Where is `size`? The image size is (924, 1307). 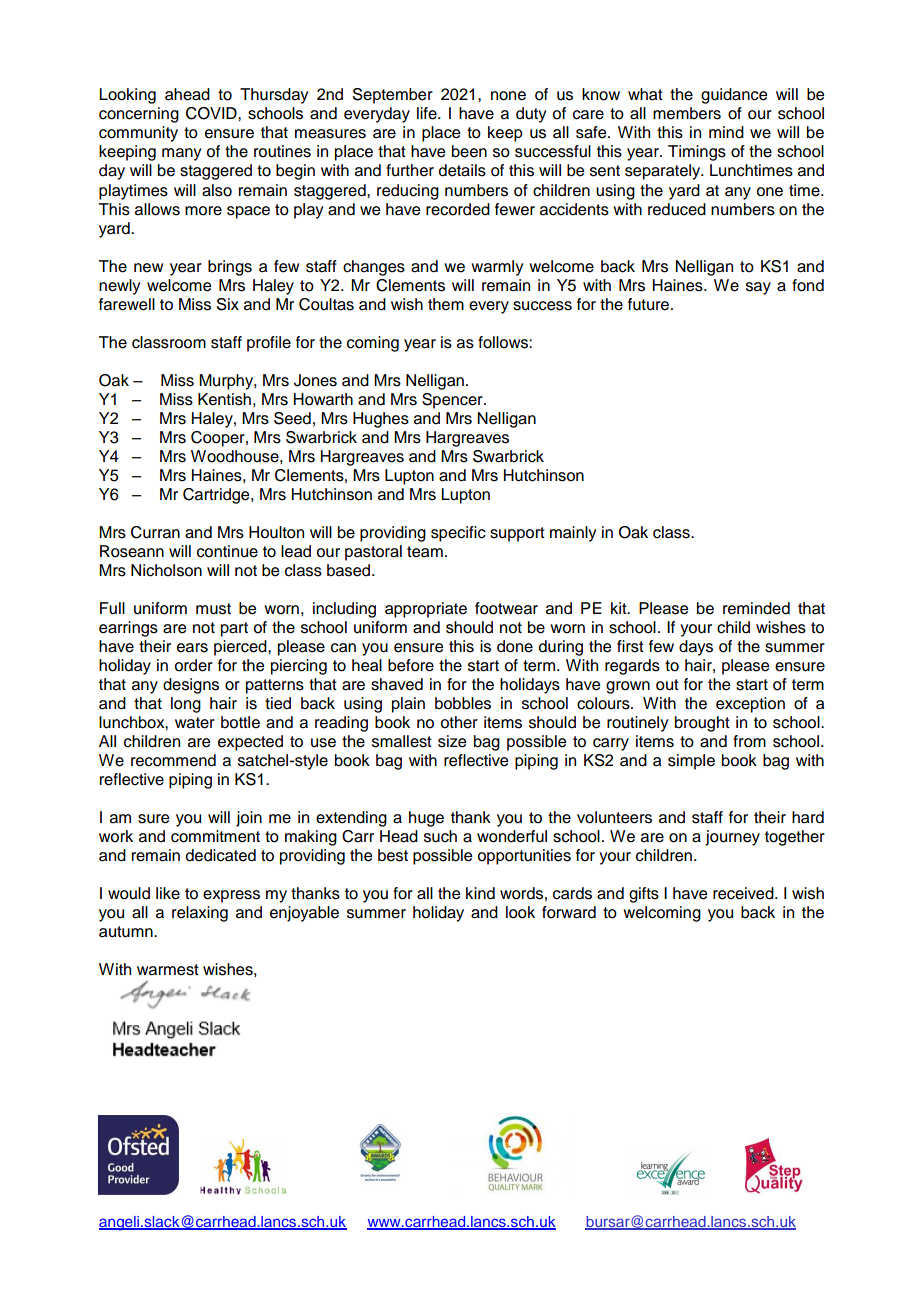
size is located at coordinates (452, 741).
